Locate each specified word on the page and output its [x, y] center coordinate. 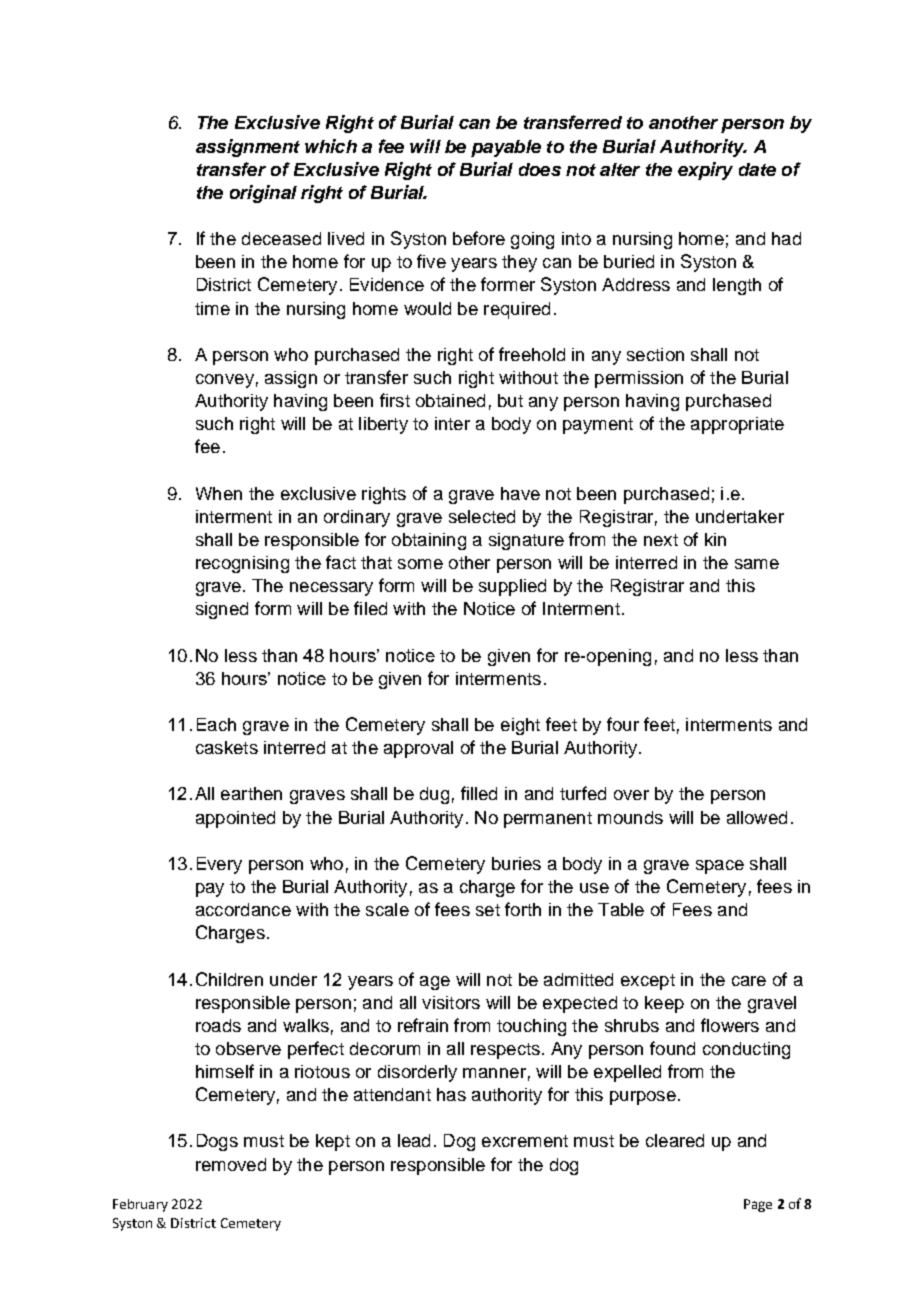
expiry [705, 171]
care [749, 981]
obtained [450, 400]
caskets [227, 747]
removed [231, 1164]
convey [225, 381]
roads [218, 1025]
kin [715, 539]
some [420, 564]
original [263, 194]
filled [479, 793]
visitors [451, 1002]
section [655, 354]
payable [506, 148]
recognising [242, 564]
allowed [757, 817]
